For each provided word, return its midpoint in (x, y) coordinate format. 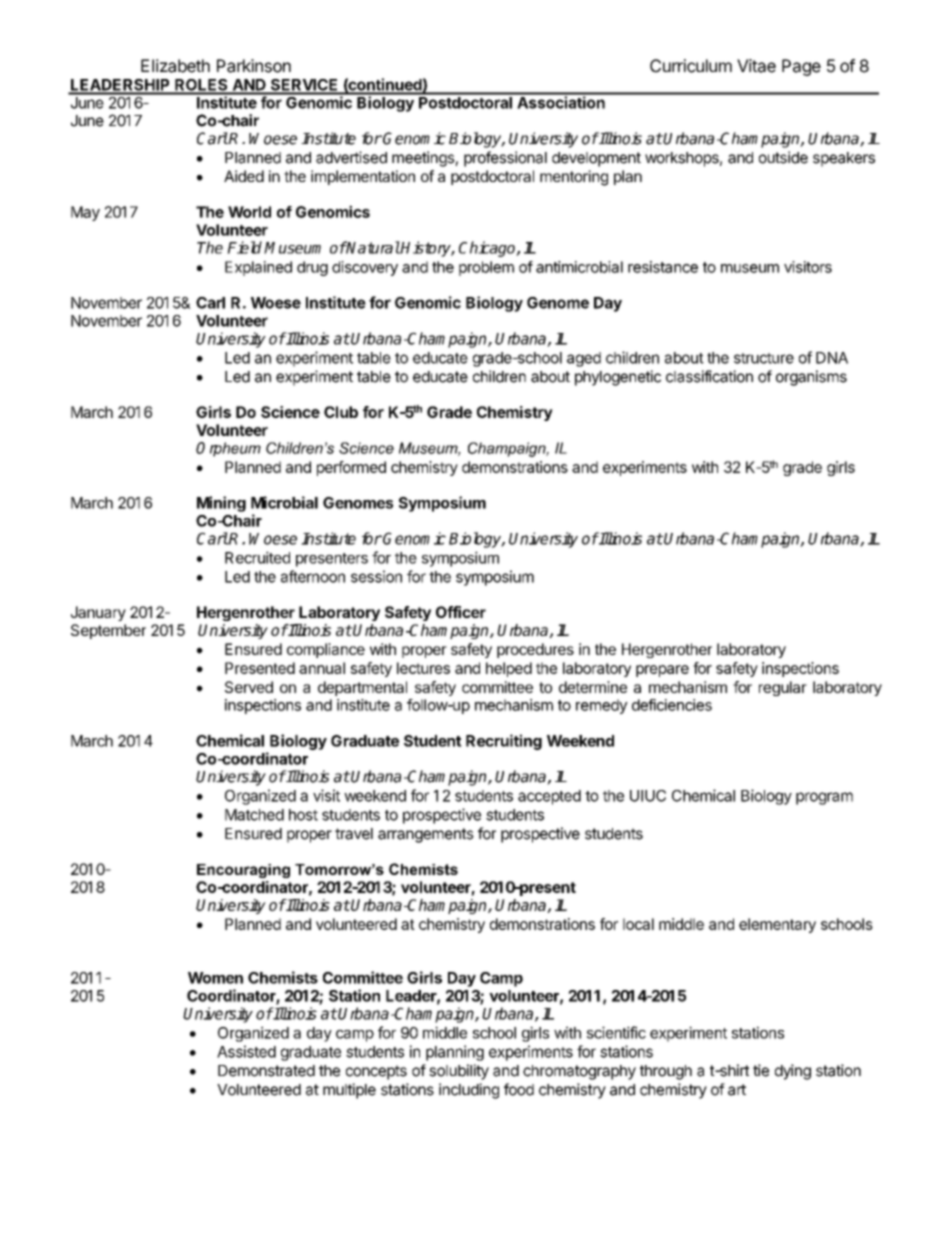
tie (761, 1070)
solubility (459, 1072)
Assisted (246, 1051)
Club (341, 412)
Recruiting (504, 742)
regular (783, 688)
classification (709, 376)
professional (505, 159)
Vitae (756, 66)
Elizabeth (175, 66)
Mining (221, 504)
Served (249, 687)
